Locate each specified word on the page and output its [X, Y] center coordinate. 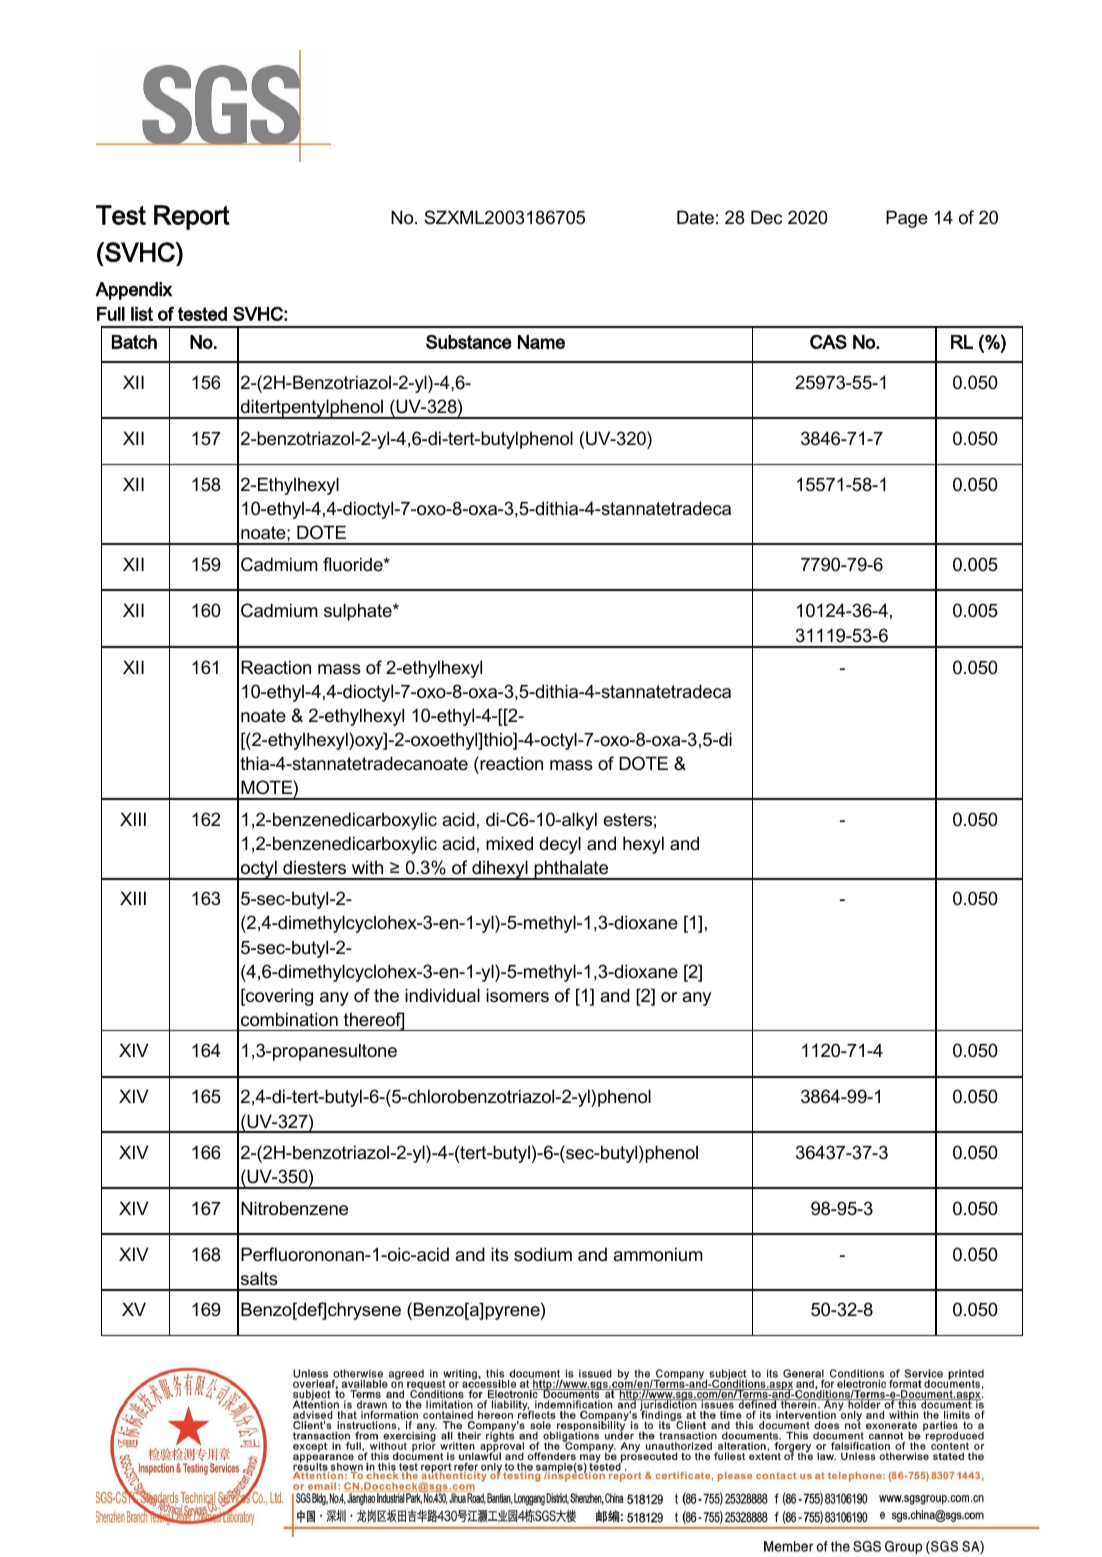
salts [259, 1278]
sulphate [359, 612]
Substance [469, 342]
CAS [828, 342]
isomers [517, 995]
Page [907, 219]
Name [541, 342]
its [500, 1254]
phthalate [571, 870]
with [367, 867]
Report [192, 217]
